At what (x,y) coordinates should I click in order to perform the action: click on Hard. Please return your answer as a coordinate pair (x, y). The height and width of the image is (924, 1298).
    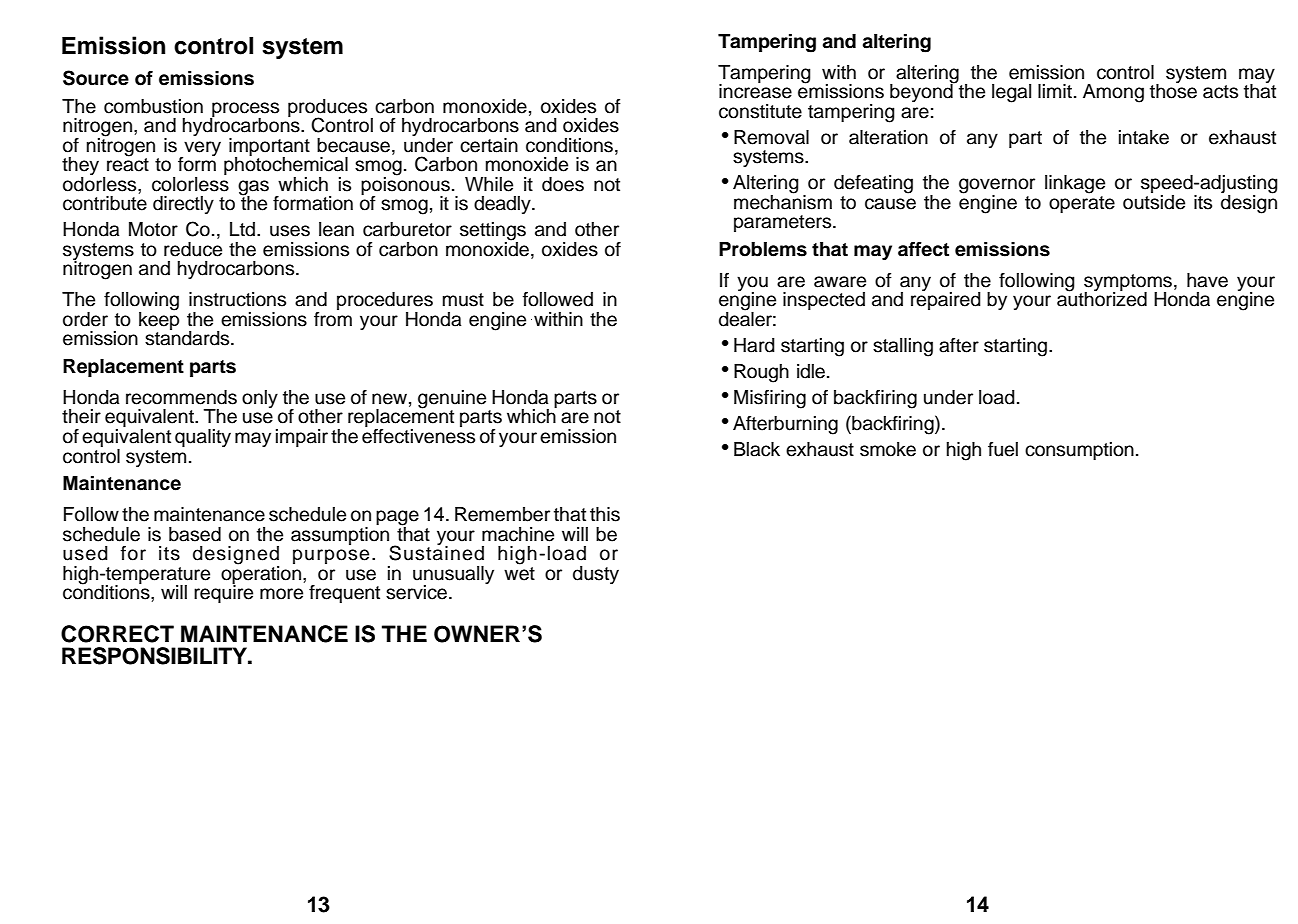
    Looking at the image, I should click on (754, 345).
